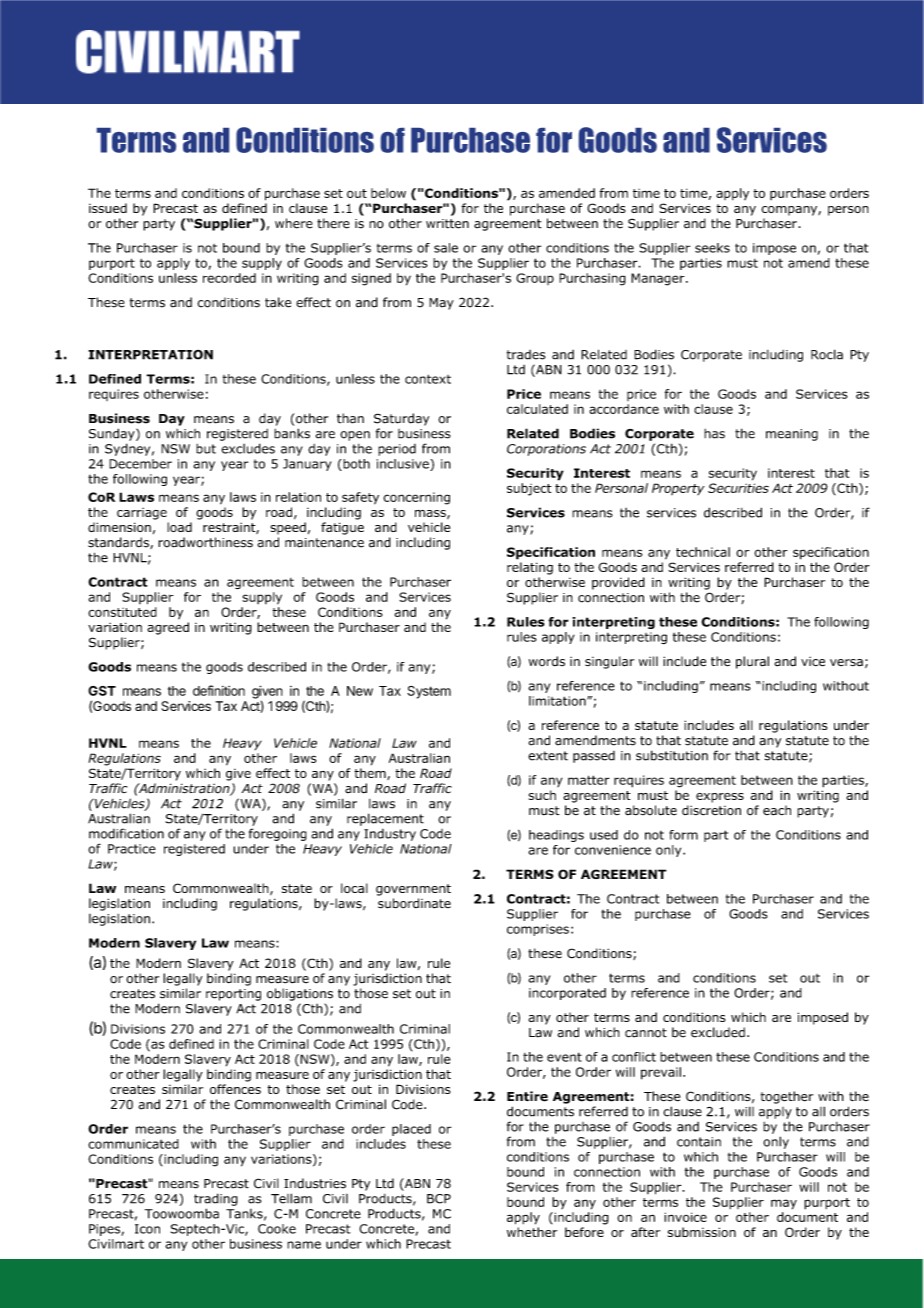 This screenshot has height=1308, width=924. What do you see at coordinates (712, 248) in the screenshot?
I see `seeks` at bounding box center [712, 248].
